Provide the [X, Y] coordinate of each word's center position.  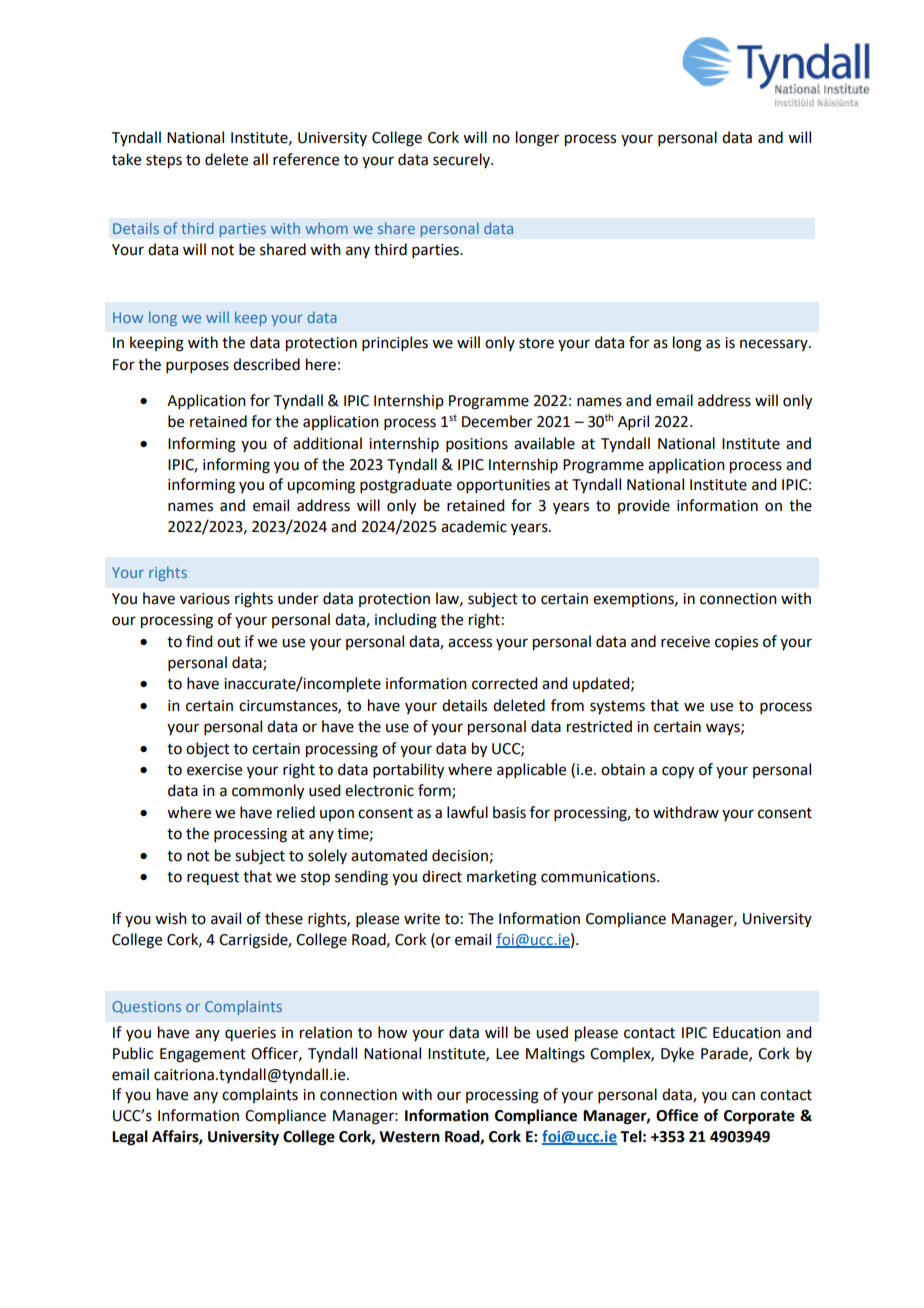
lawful [467, 812]
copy [678, 772]
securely [462, 160]
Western [409, 1137]
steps [164, 162]
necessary [775, 345]
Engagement [203, 1055]
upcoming [321, 486]
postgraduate [406, 486]
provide [644, 506]
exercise [214, 770]
